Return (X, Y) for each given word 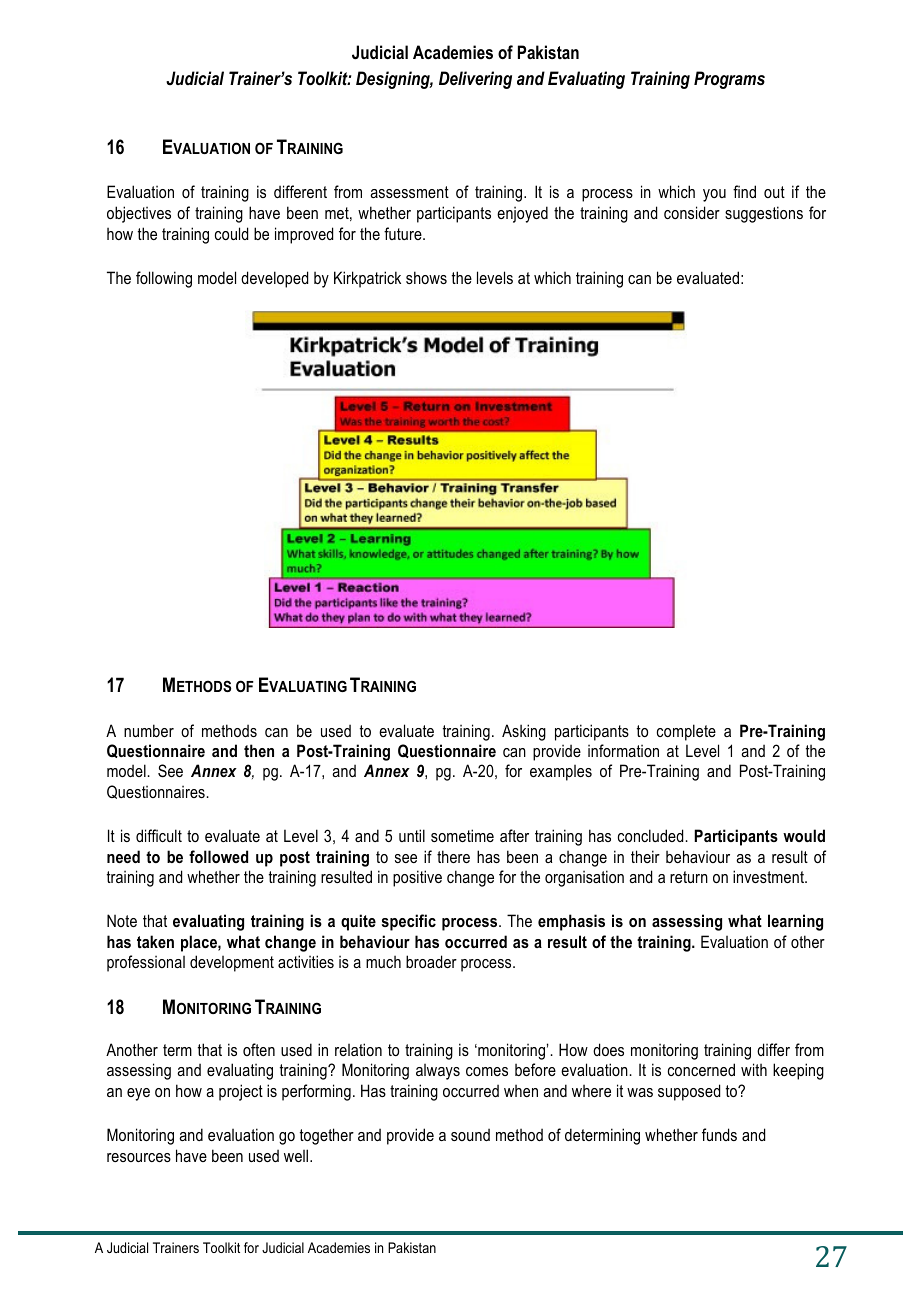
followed (218, 856)
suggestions (764, 214)
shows (426, 277)
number (149, 730)
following (164, 279)
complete (686, 732)
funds (719, 1134)
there (453, 856)
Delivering (475, 80)
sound (470, 1134)
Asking (524, 732)
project (241, 1092)
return (689, 877)
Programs (729, 80)
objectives (139, 214)
